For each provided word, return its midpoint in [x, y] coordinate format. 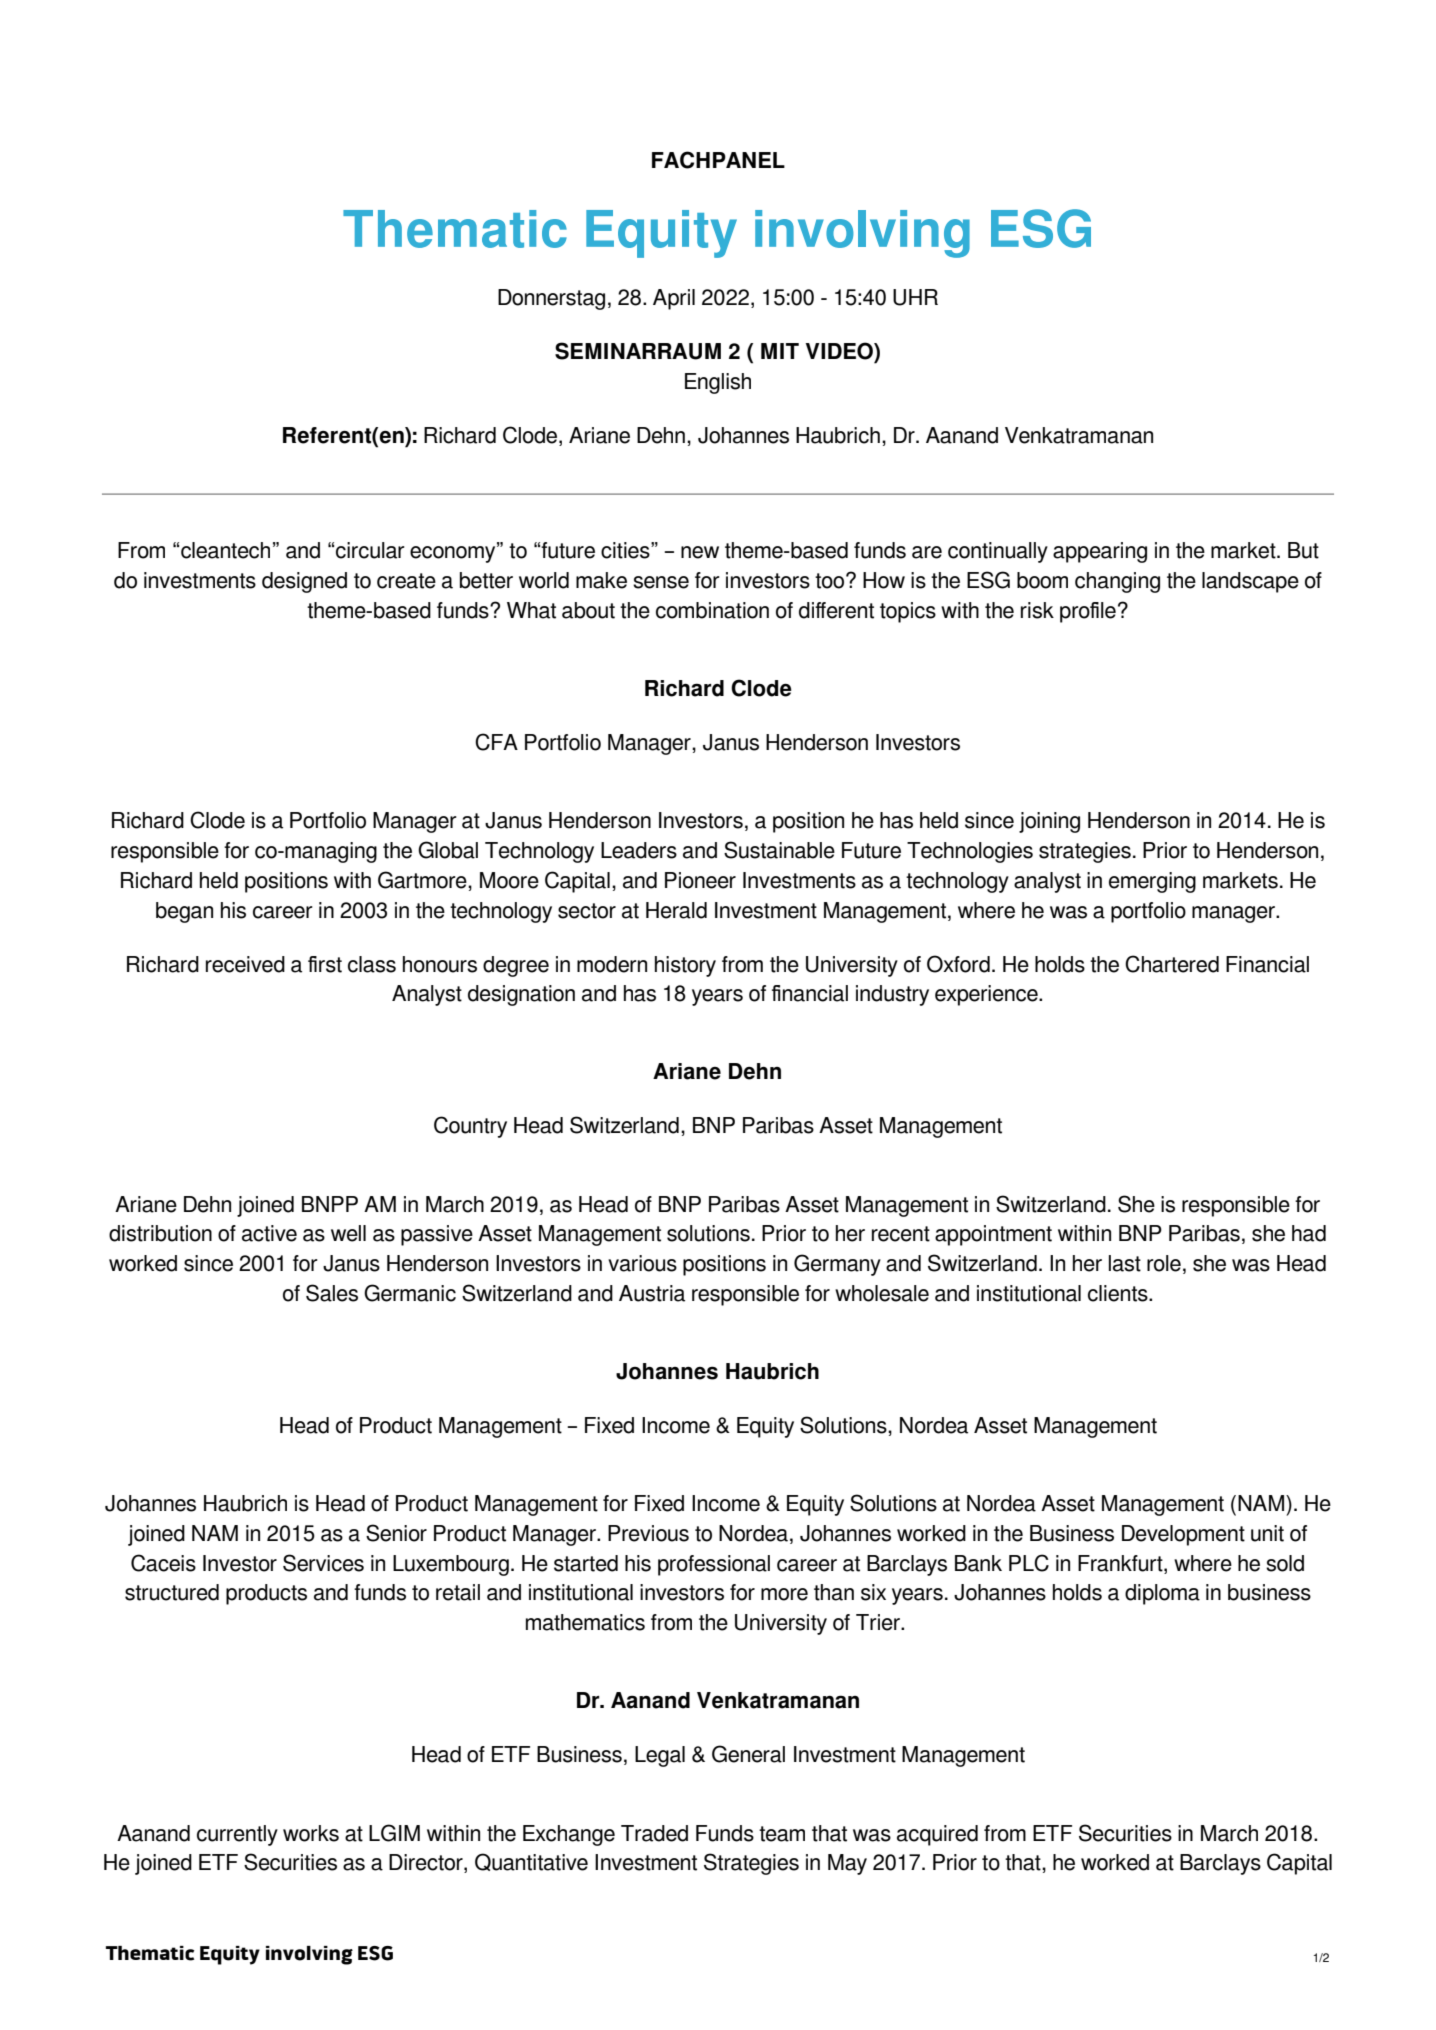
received [245, 964]
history [685, 966]
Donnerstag [551, 299]
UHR [915, 297]
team [782, 1834]
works [311, 1833]
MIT [780, 351]
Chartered [1172, 964]
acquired [937, 1835]
